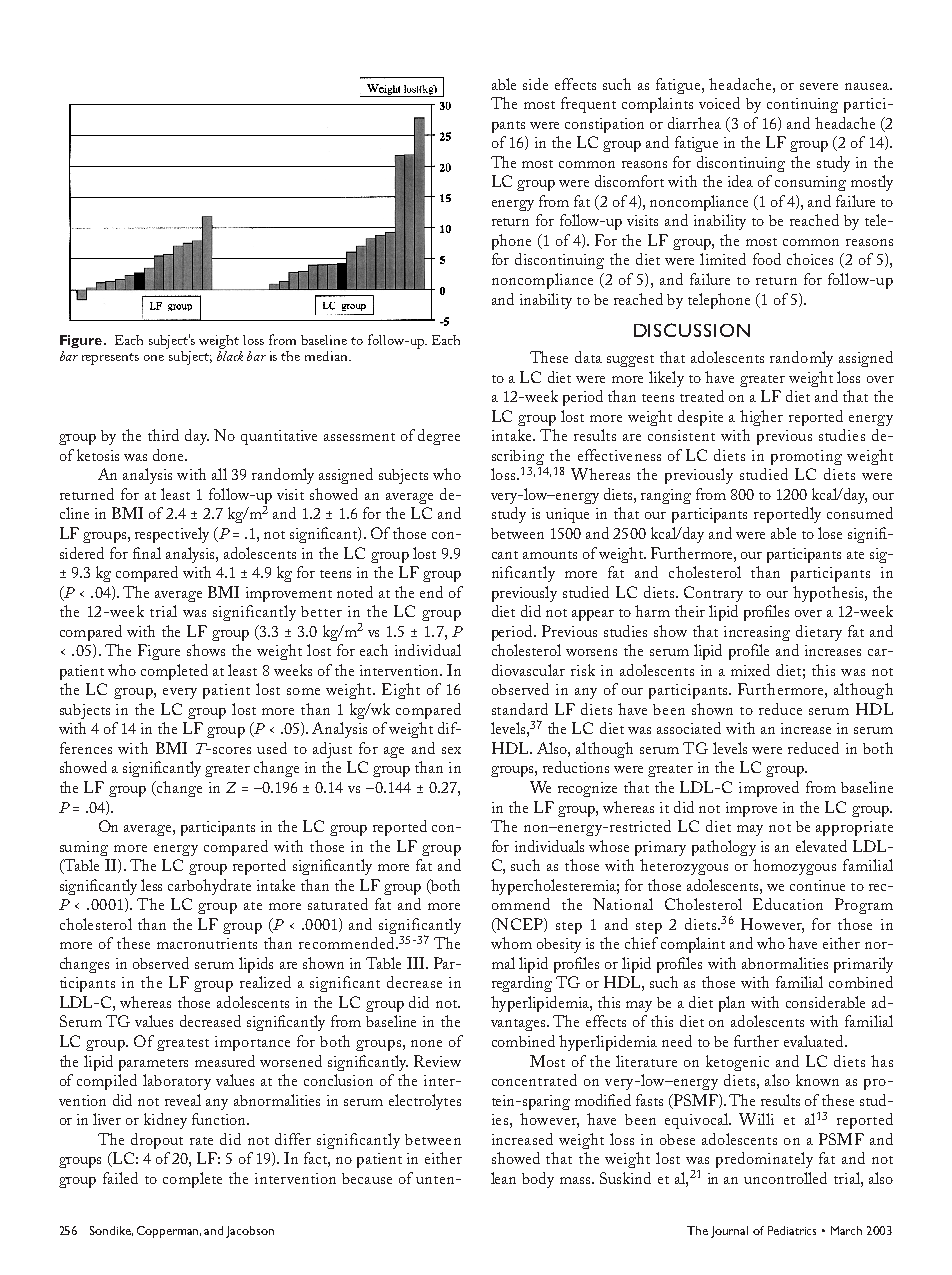  What do you see at coordinates (303, 691) in the screenshot?
I see `some` at bounding box center [303, 691].
